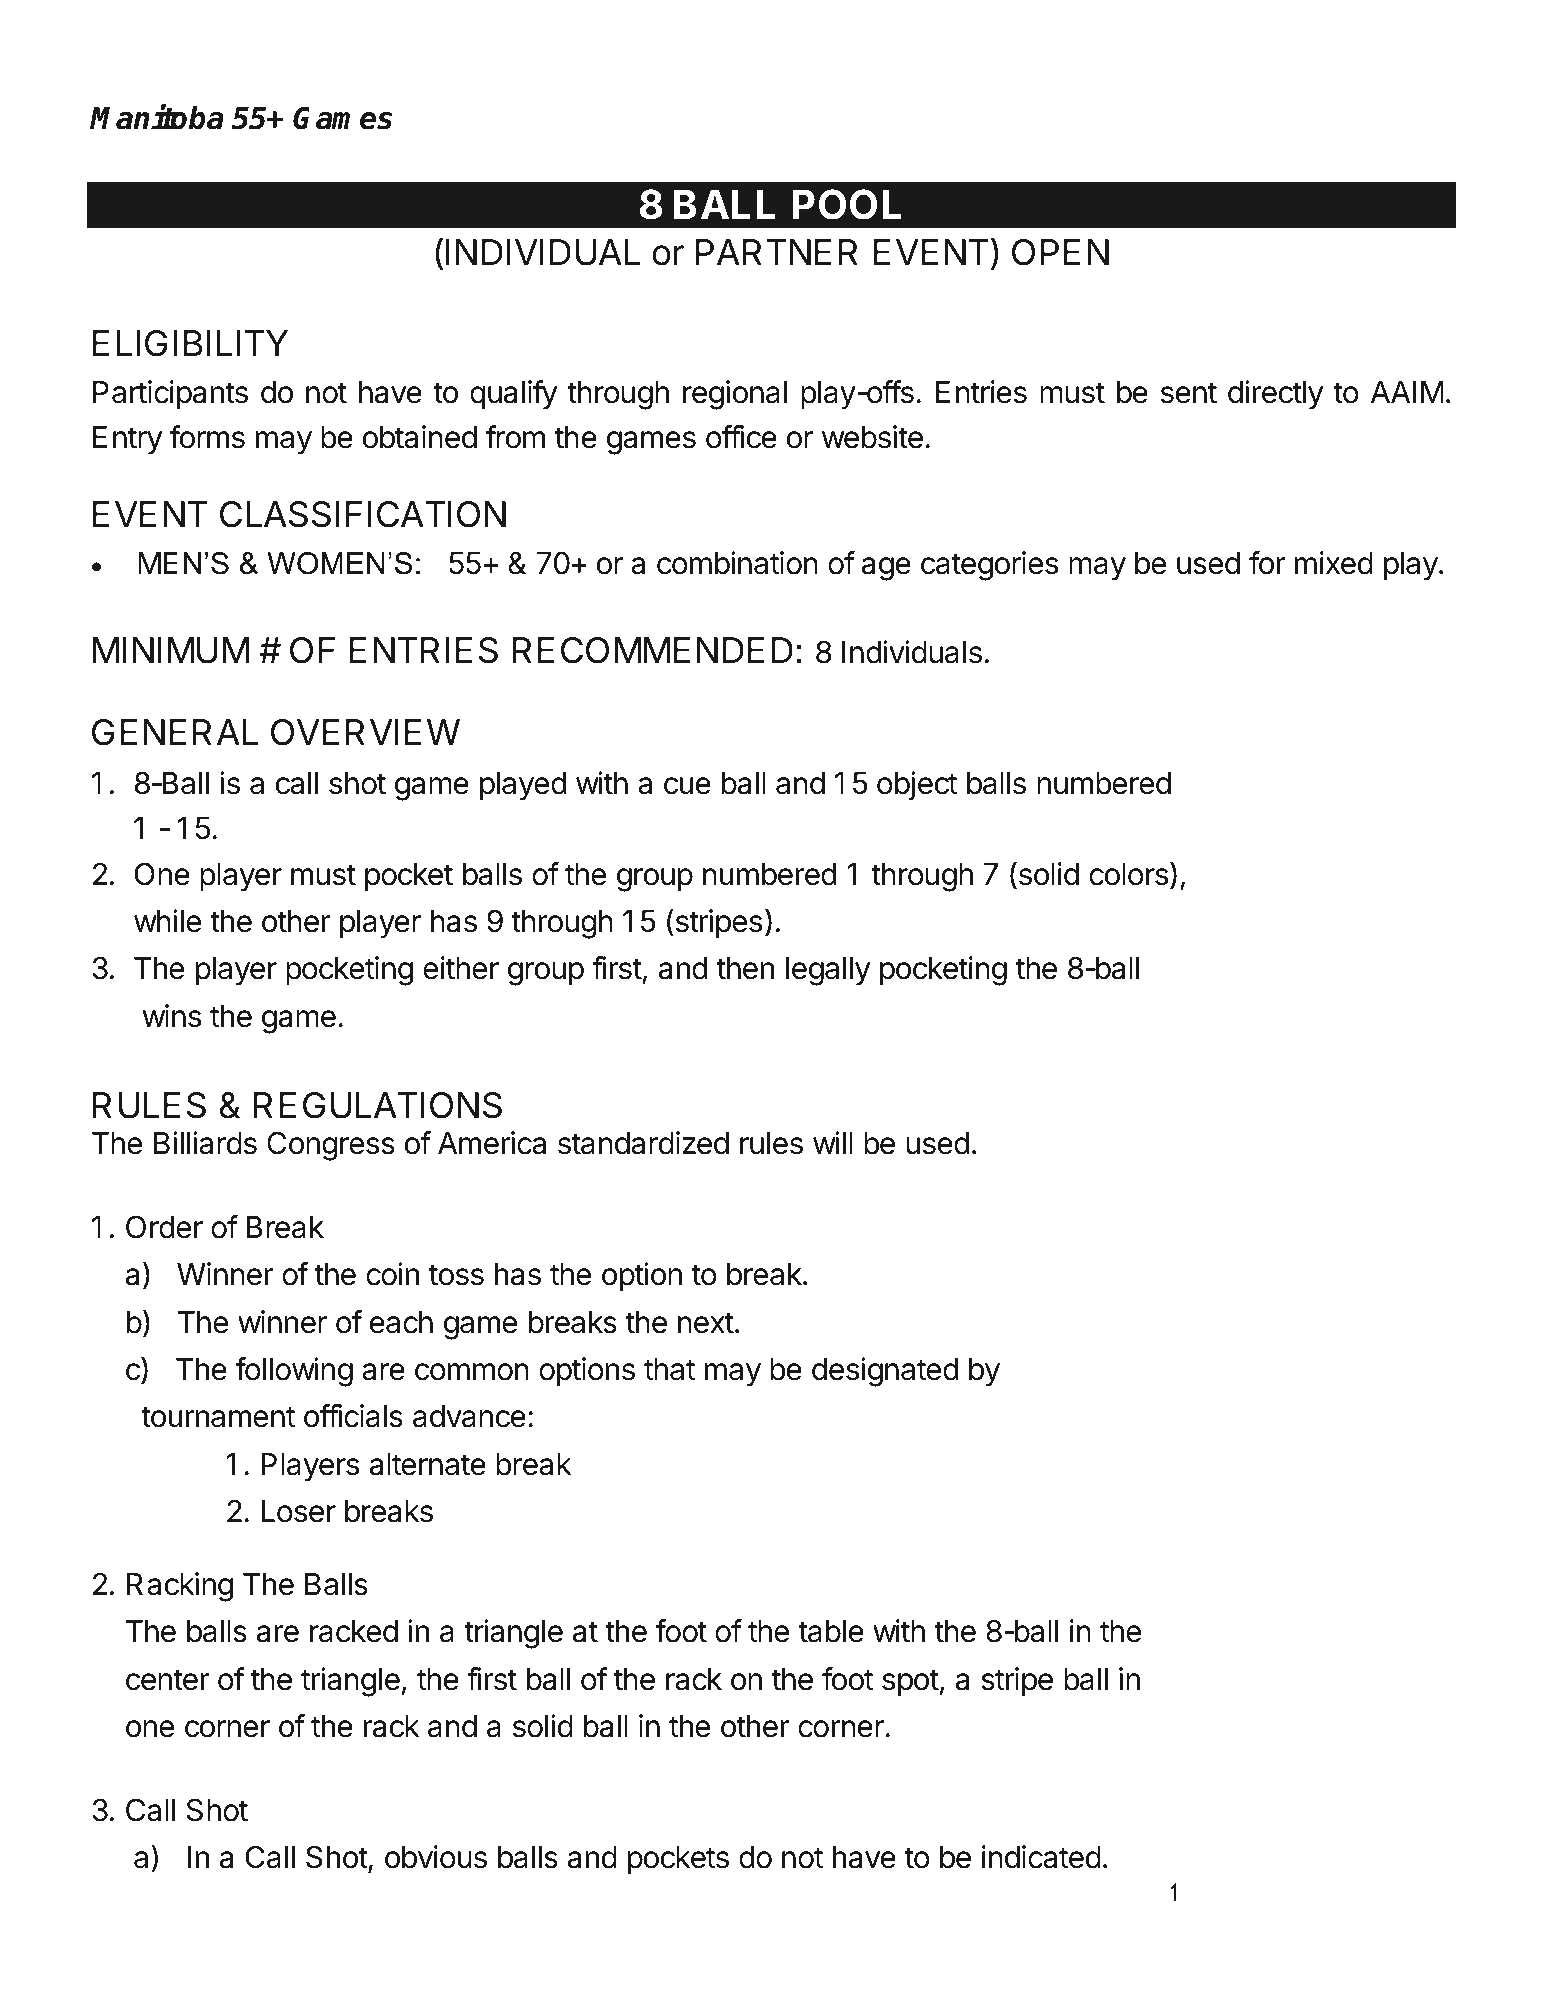  What do you see at coordinates (1334, 563) in the screenshot?
I see `mixed` at bounding box center [1334, 563].
